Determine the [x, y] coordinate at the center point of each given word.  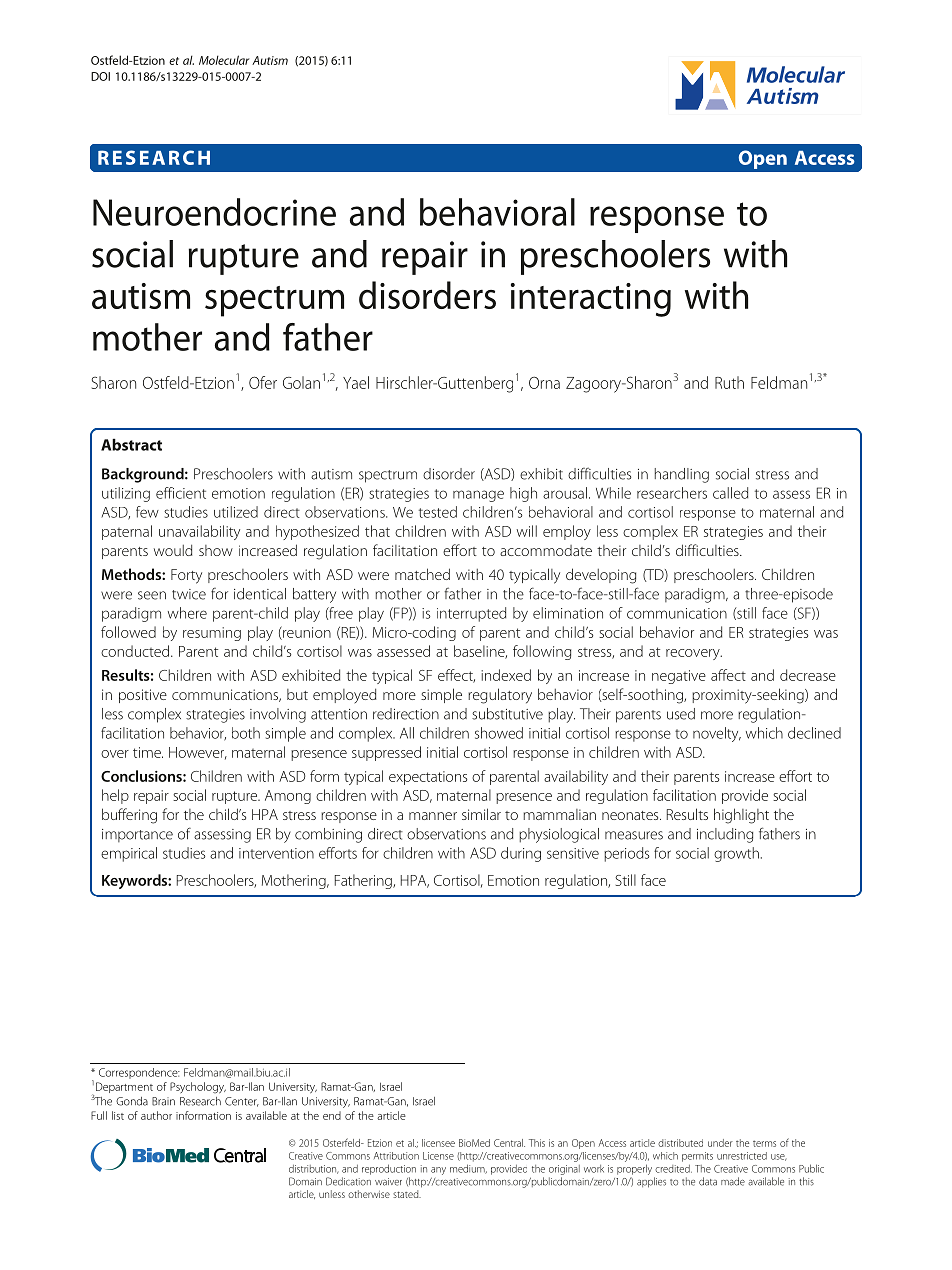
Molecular [224, 60]
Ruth [729, 382]
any [438, 1171]
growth [736, 854]
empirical [129, 854]
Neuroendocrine [214, 212]
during [521, 854]
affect [728, 675]
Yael [356, 382]
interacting [591, 300]
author [156, 1115]
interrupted [471, 614]
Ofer [263, 382]
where [187, 613]
